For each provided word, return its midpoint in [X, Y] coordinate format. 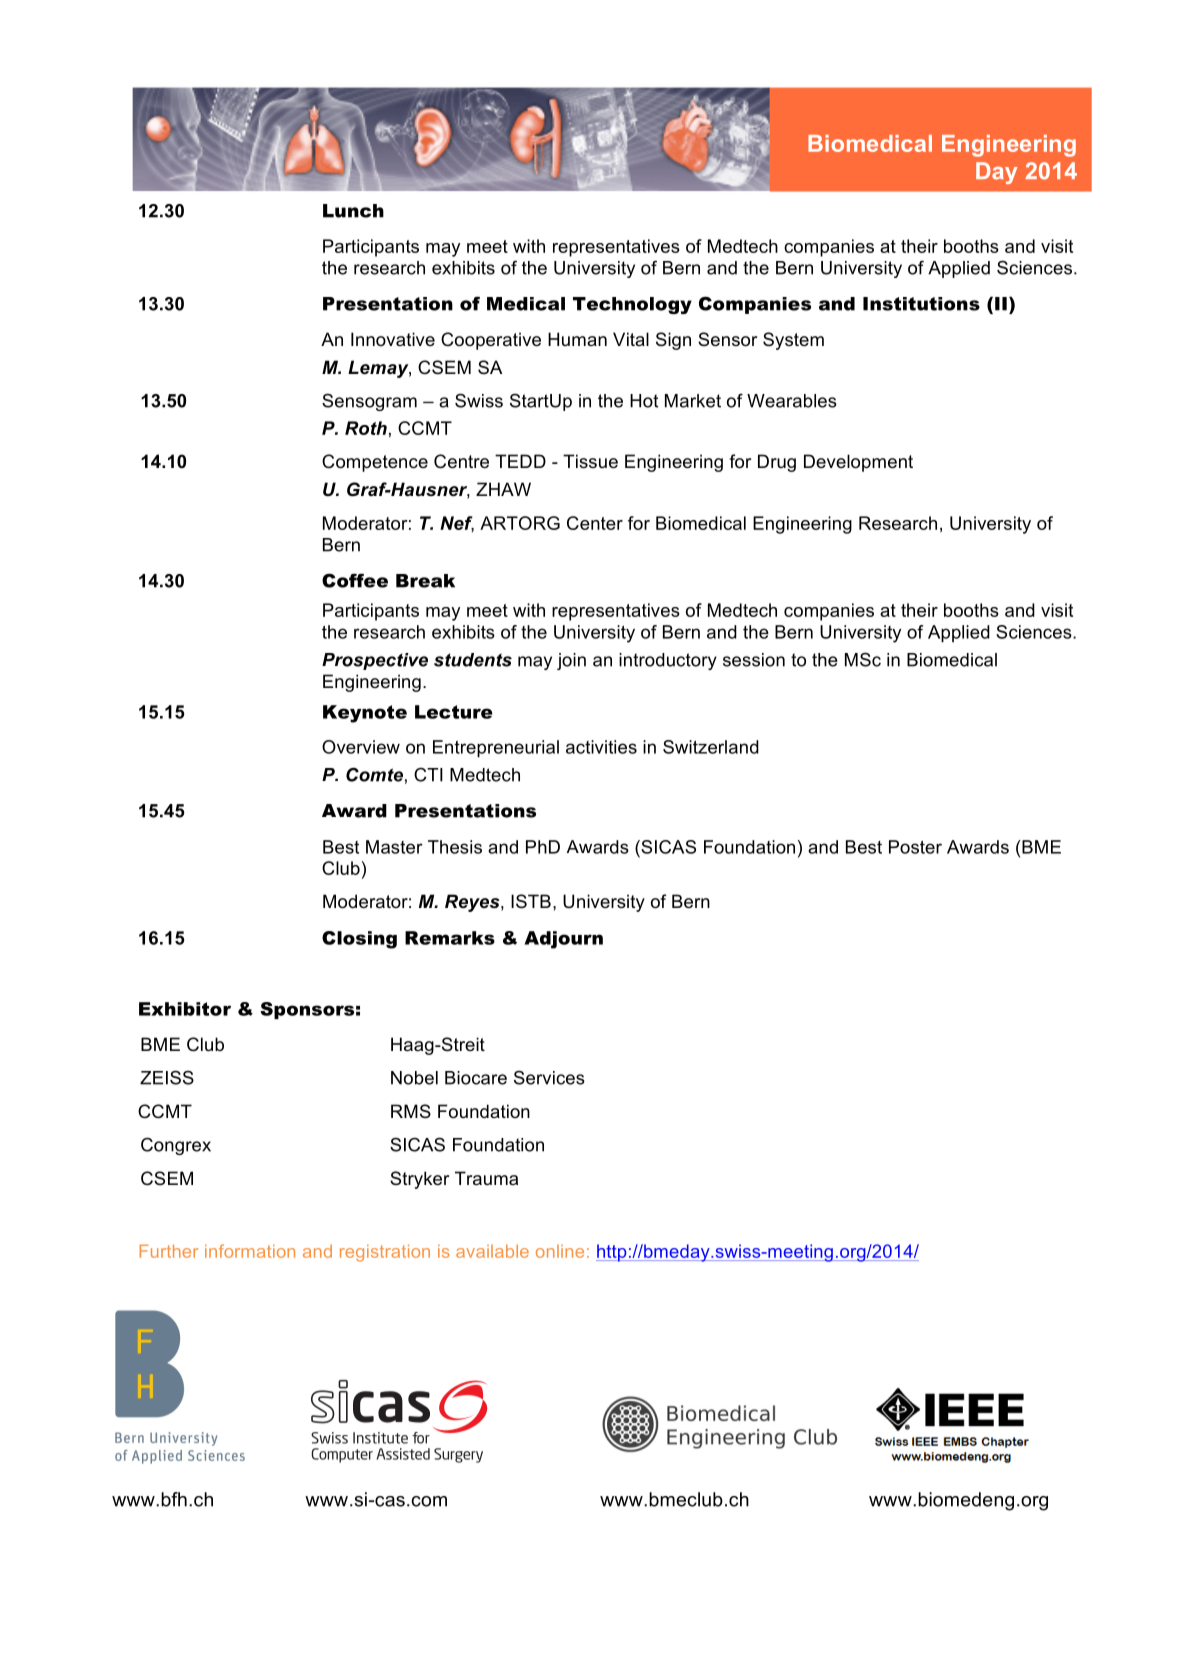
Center [595, 523]
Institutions [921, 304]
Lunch [353, 211]
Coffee [355, 580]
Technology [632, 305]
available [492, 1251]
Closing [359, 940]
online [560, 1251]
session [754, 660]
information [250, 1251]
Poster [915, 847]
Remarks [450, 938]
